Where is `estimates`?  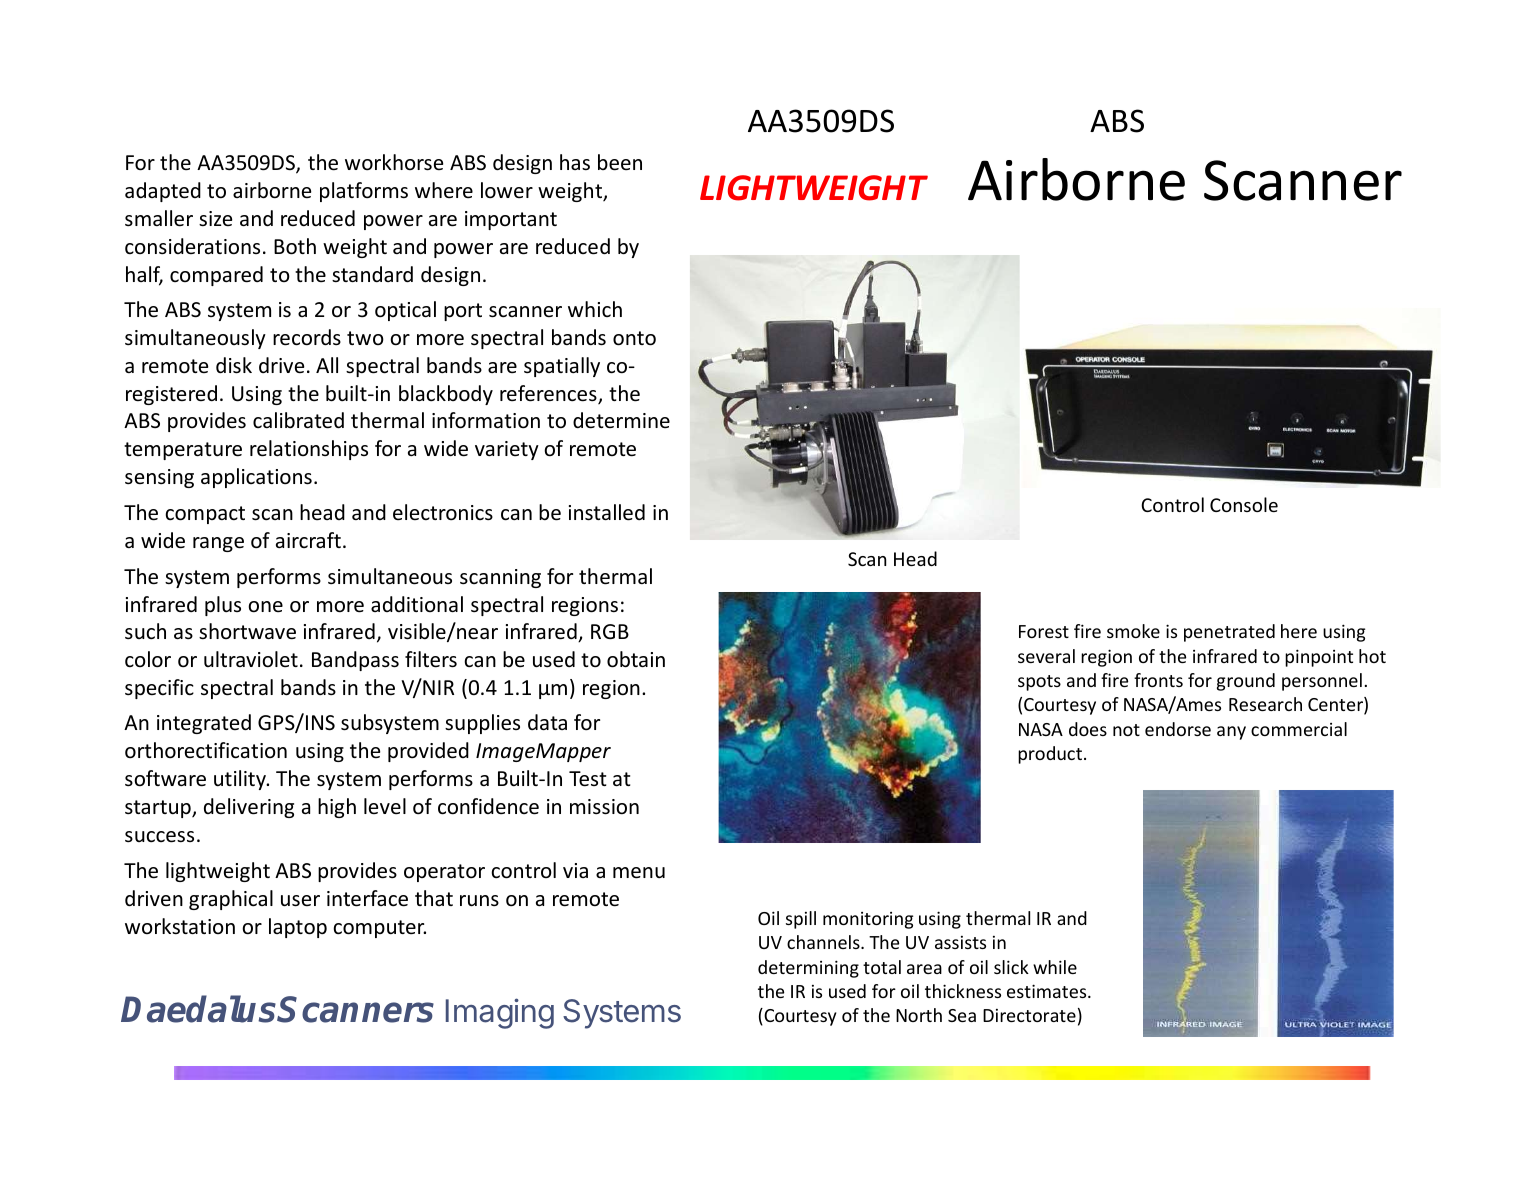
estimates is located at coordinates (1048, 991).
